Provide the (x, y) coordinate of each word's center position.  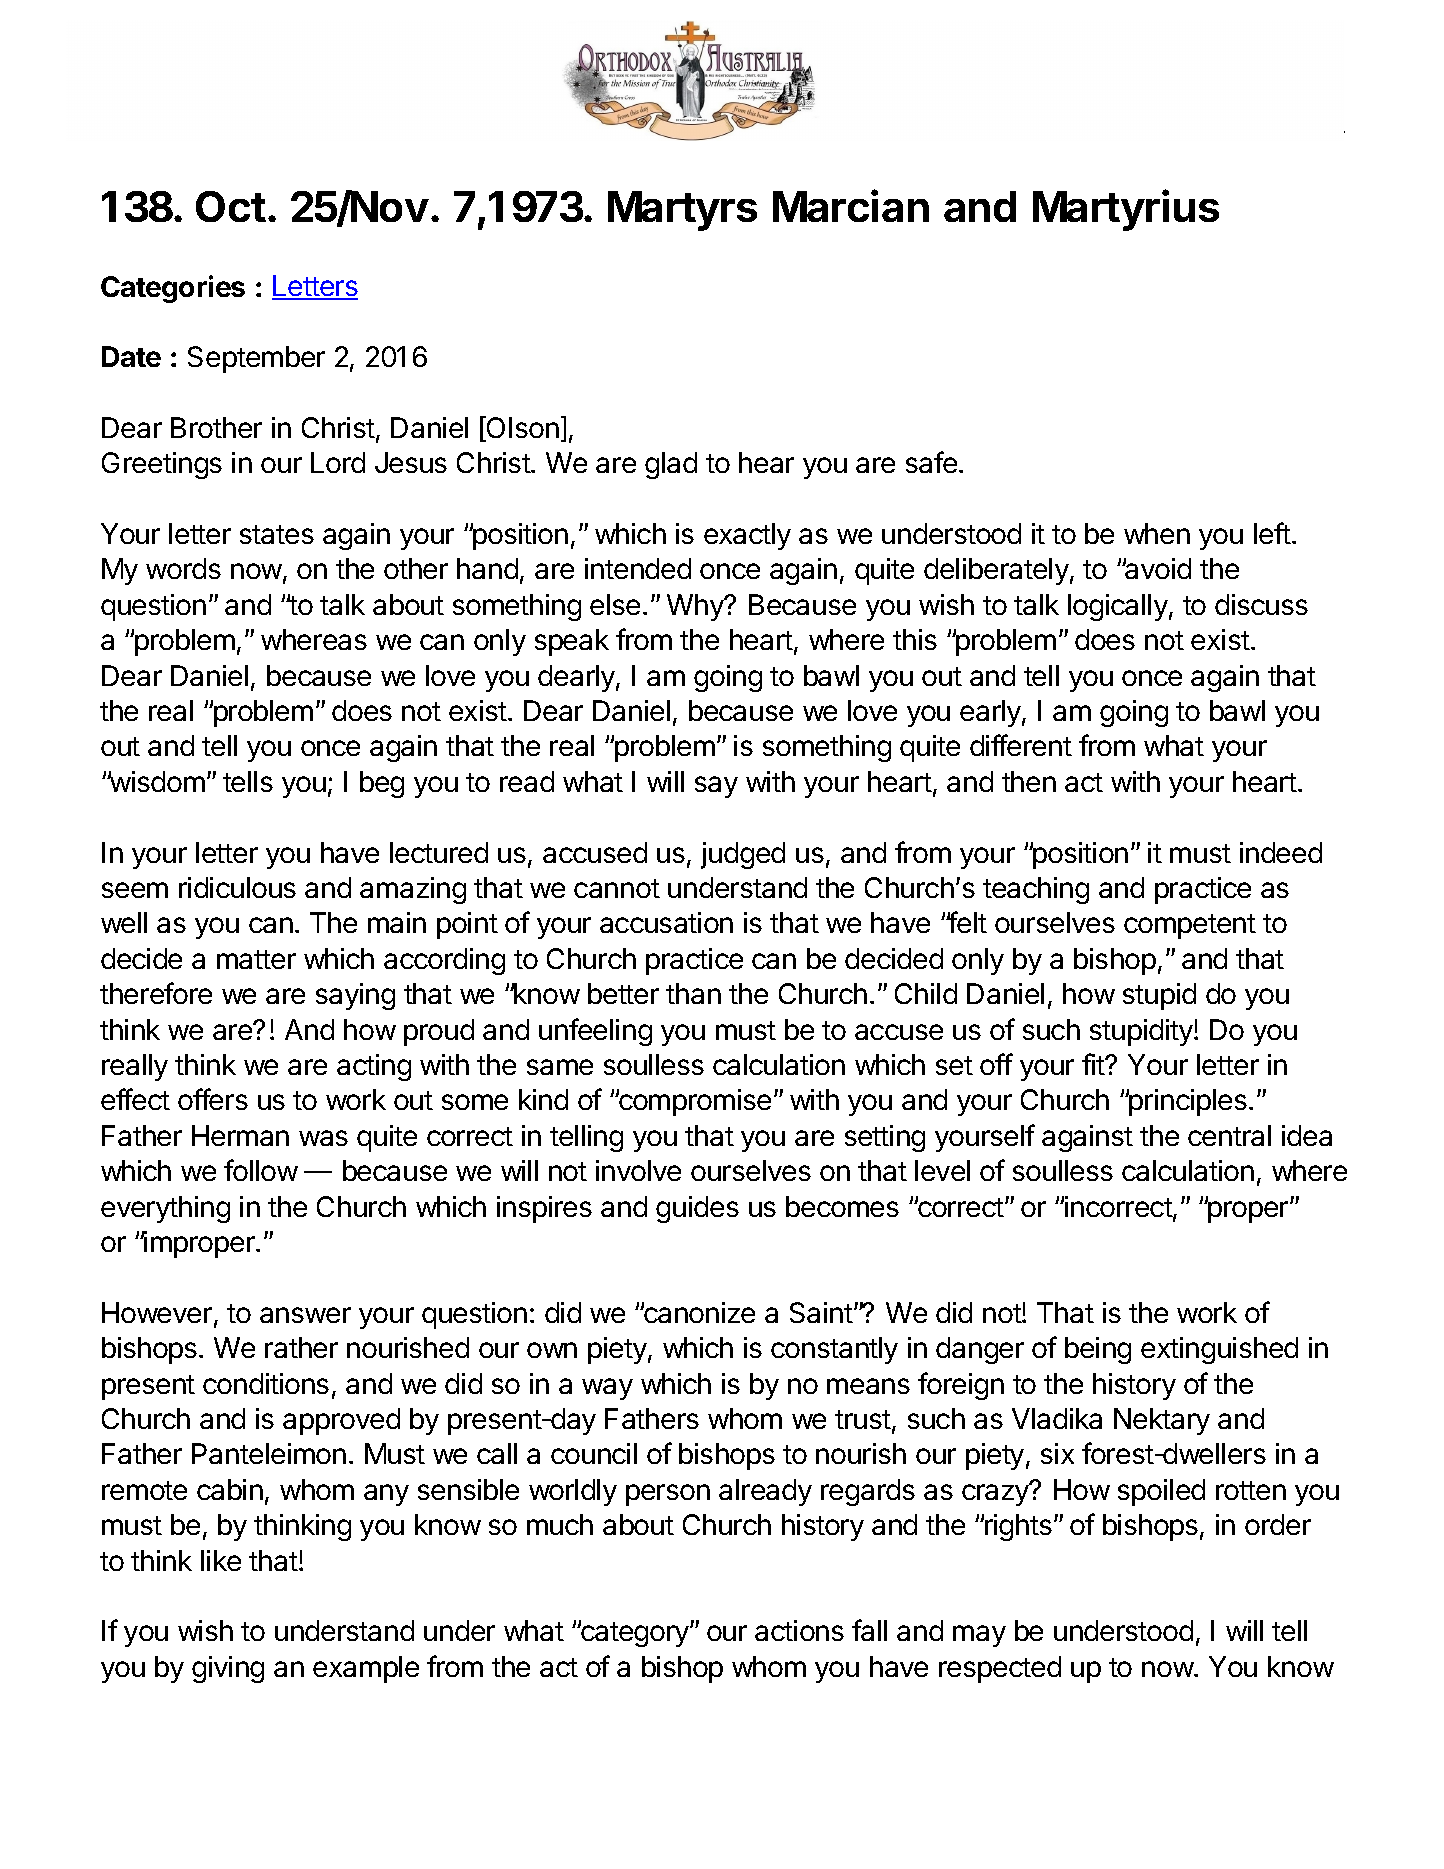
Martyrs (682, 211)
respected (1000, 1669)
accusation (666, 922)
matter (256, 959)
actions (799, 1630)
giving (228, 1669)
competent (1190, 926)
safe (931, 462)
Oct (231, 206)
